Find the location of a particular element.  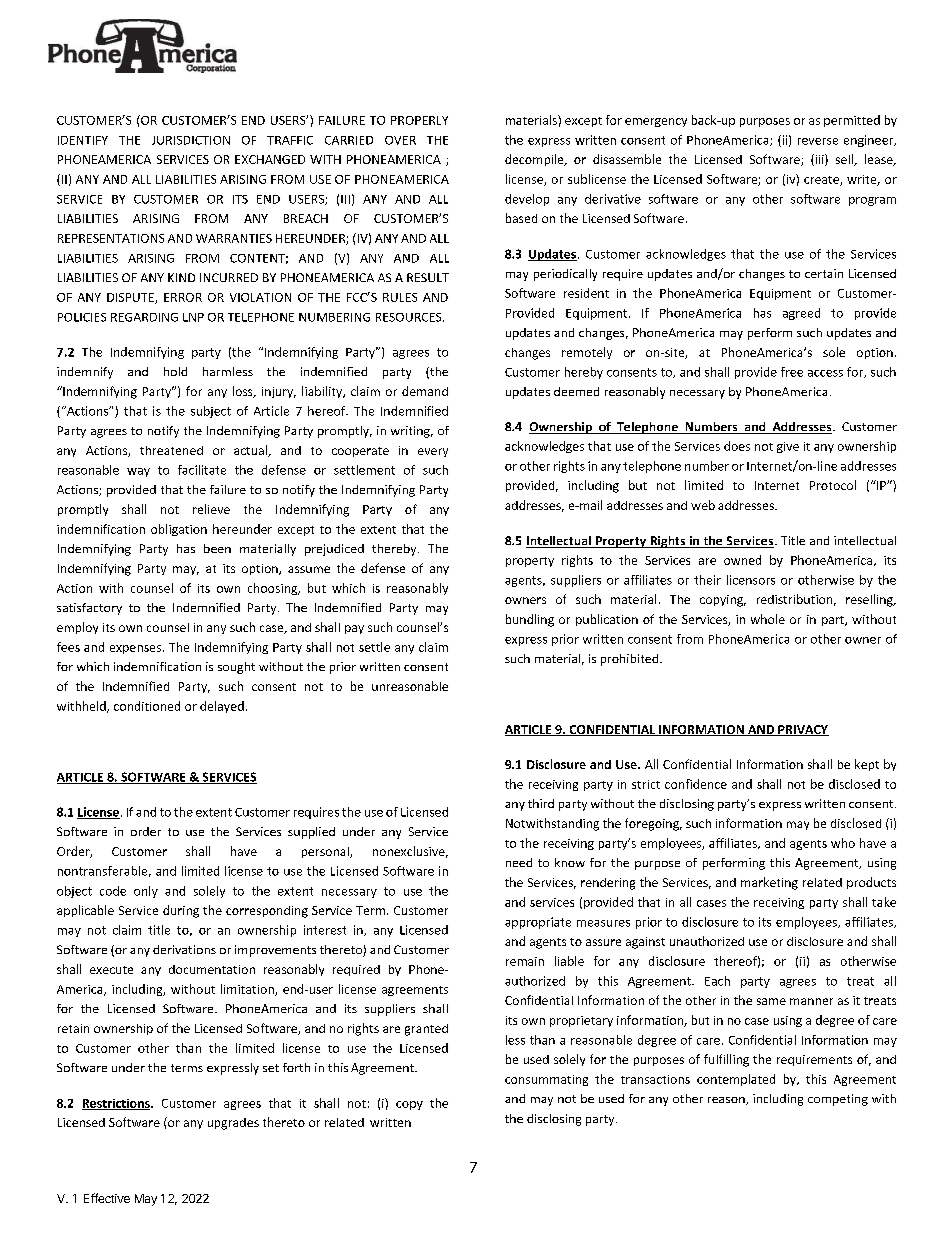

granted is located at coordinates (426, 1030).
